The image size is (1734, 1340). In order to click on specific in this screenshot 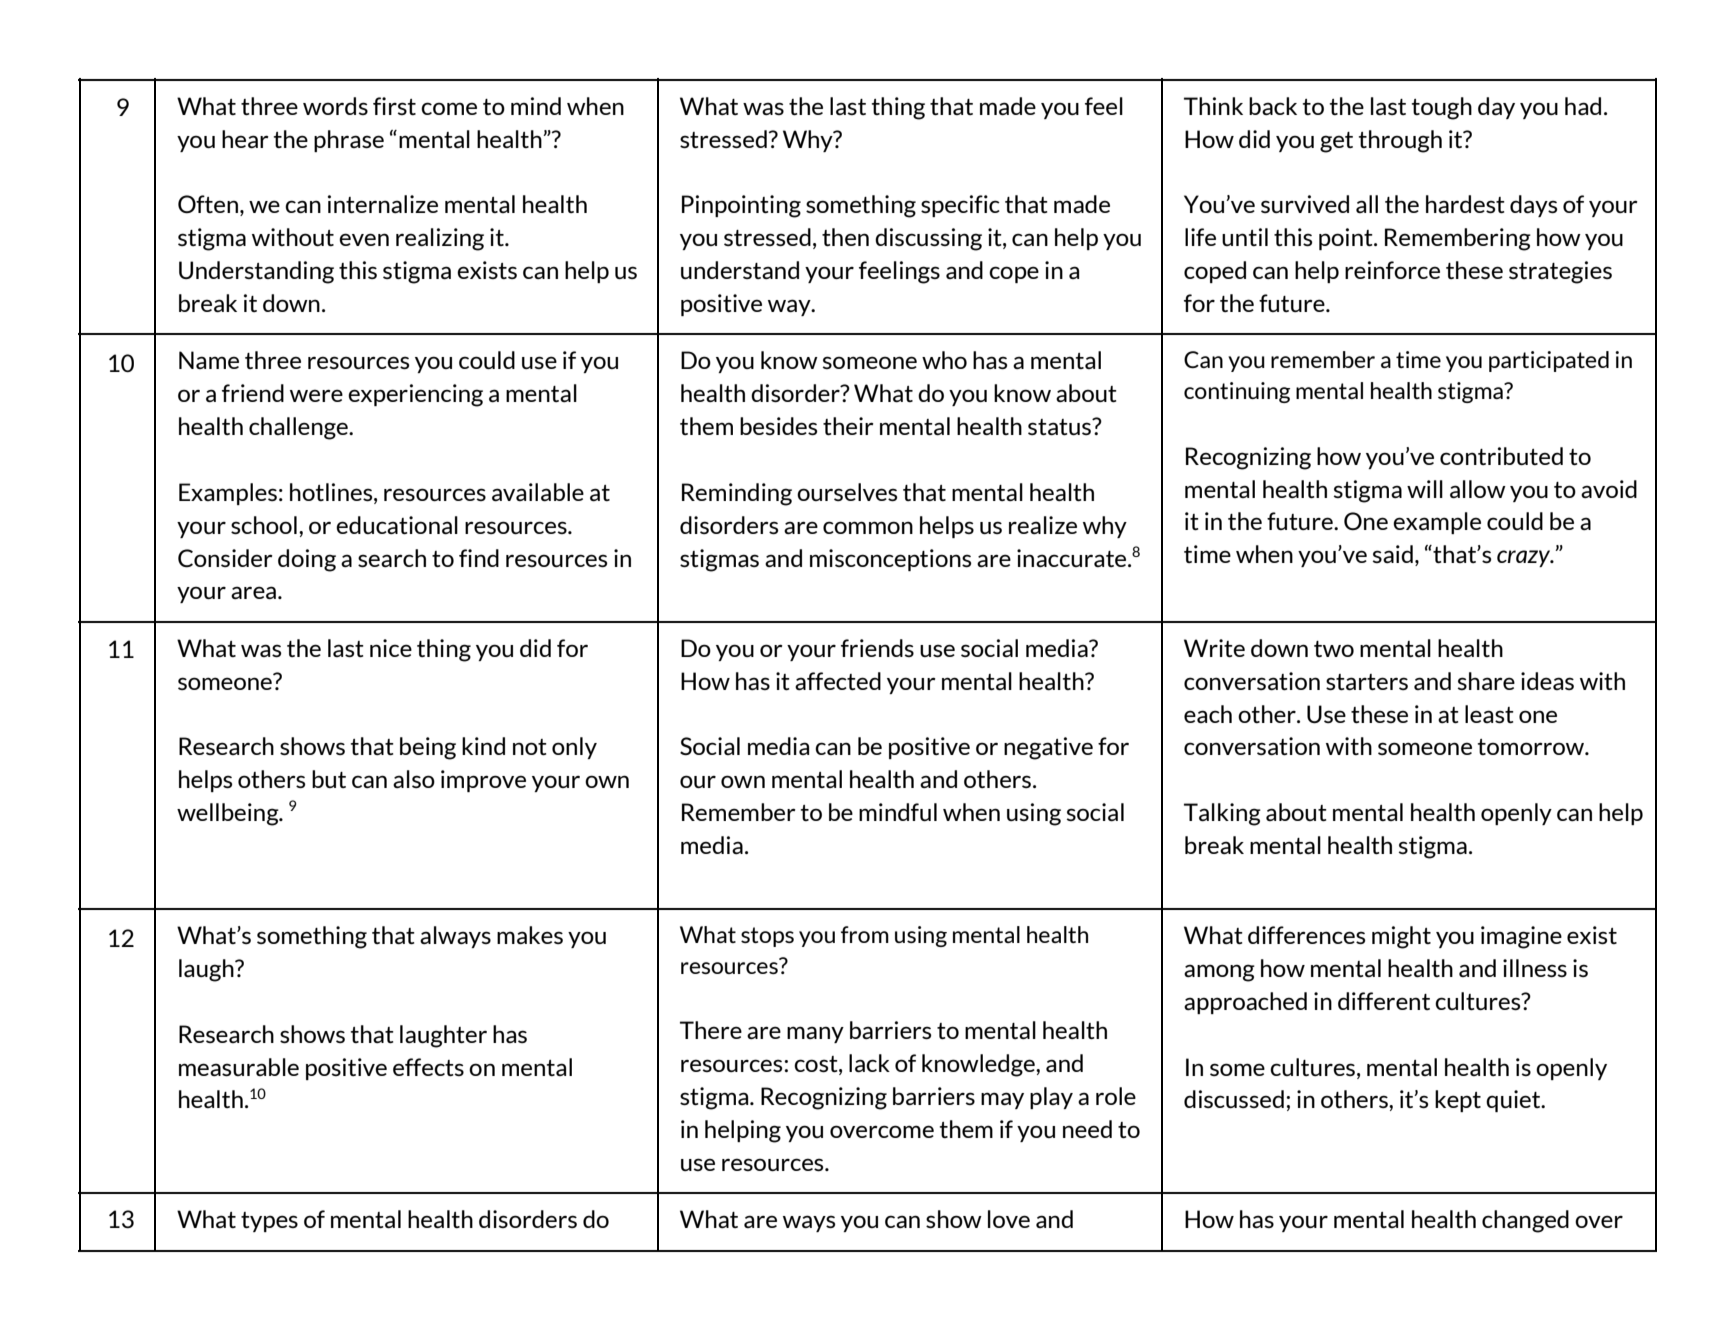, I will do `click(960, 206)`.
